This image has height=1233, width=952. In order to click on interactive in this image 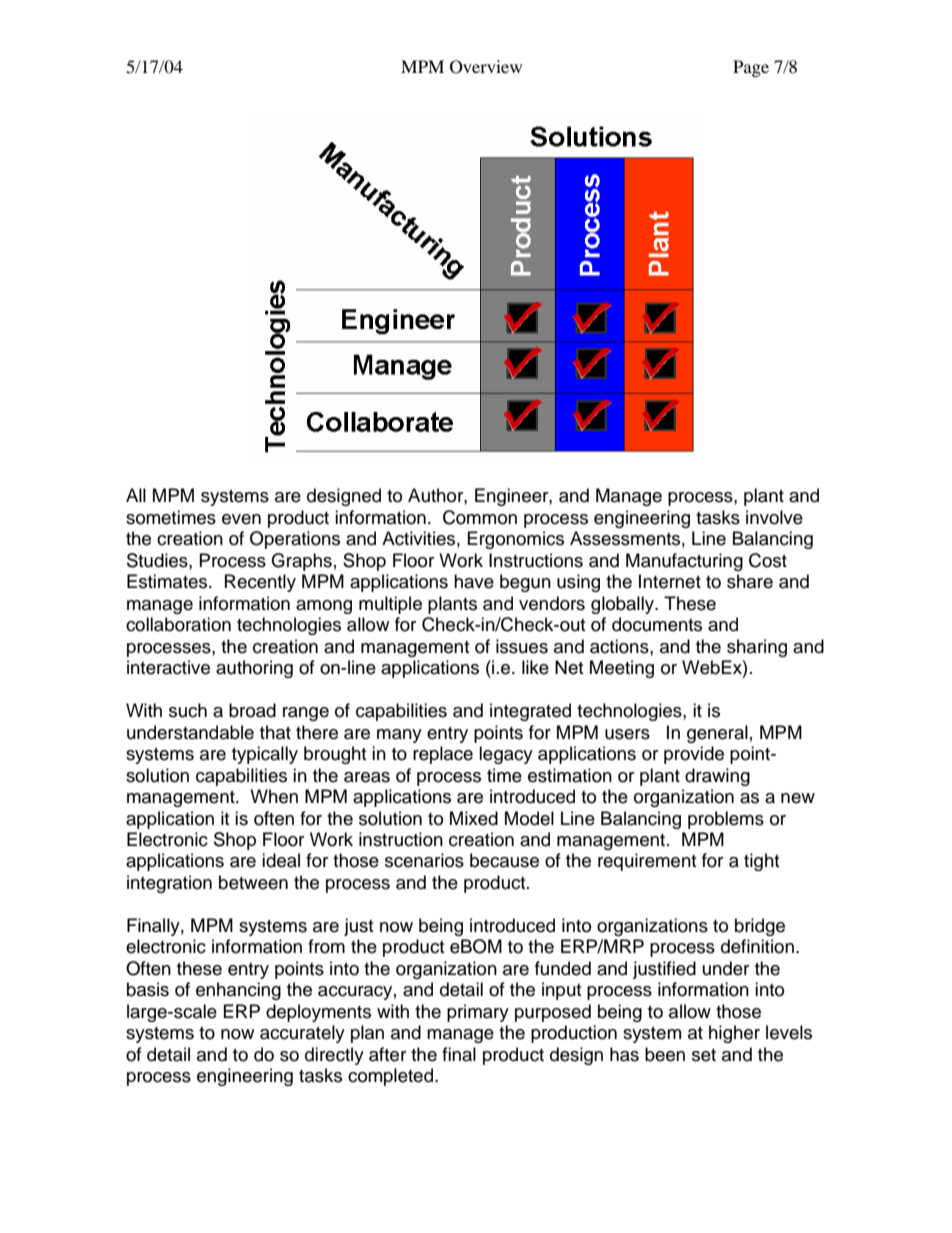, I will do `click(168, 667)`.
